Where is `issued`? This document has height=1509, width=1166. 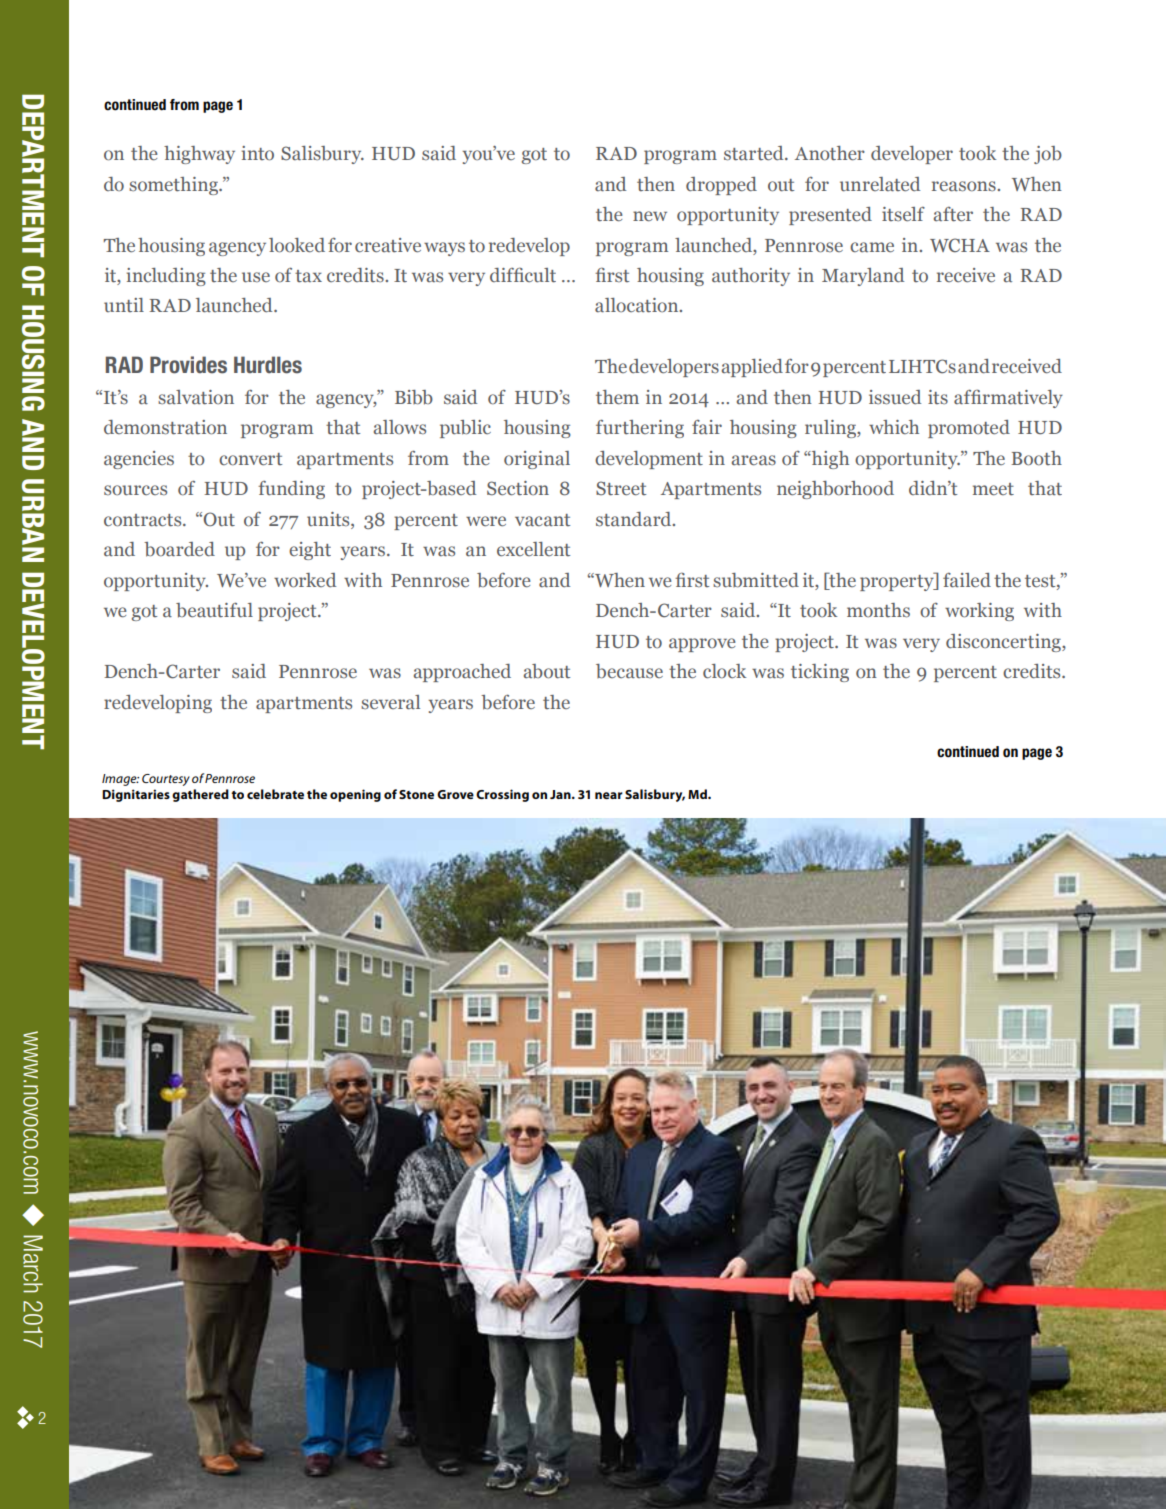
issued is located at coordinates (895, 397).
